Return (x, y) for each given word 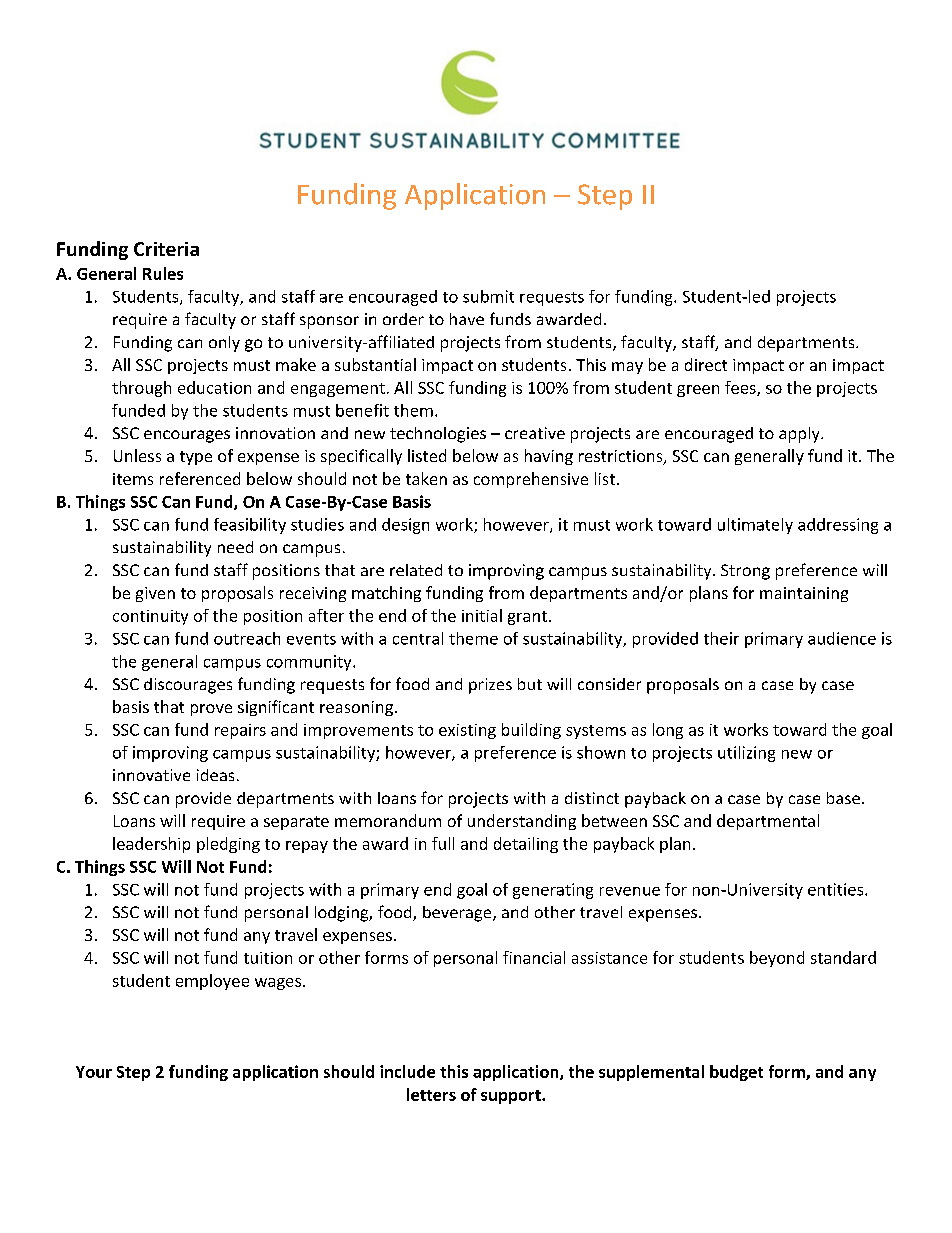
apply (800, 435)
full (443, 843)
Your (94, 1072)
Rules (163, 273)
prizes (490, 686)
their (721, 638)
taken (426, 478)
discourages (188, 686)
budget (736, 1073)
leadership (151, 845)
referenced (200, 478)
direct (706, 364)
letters (431, 1094)
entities (837, 889)
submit (488, 296)
